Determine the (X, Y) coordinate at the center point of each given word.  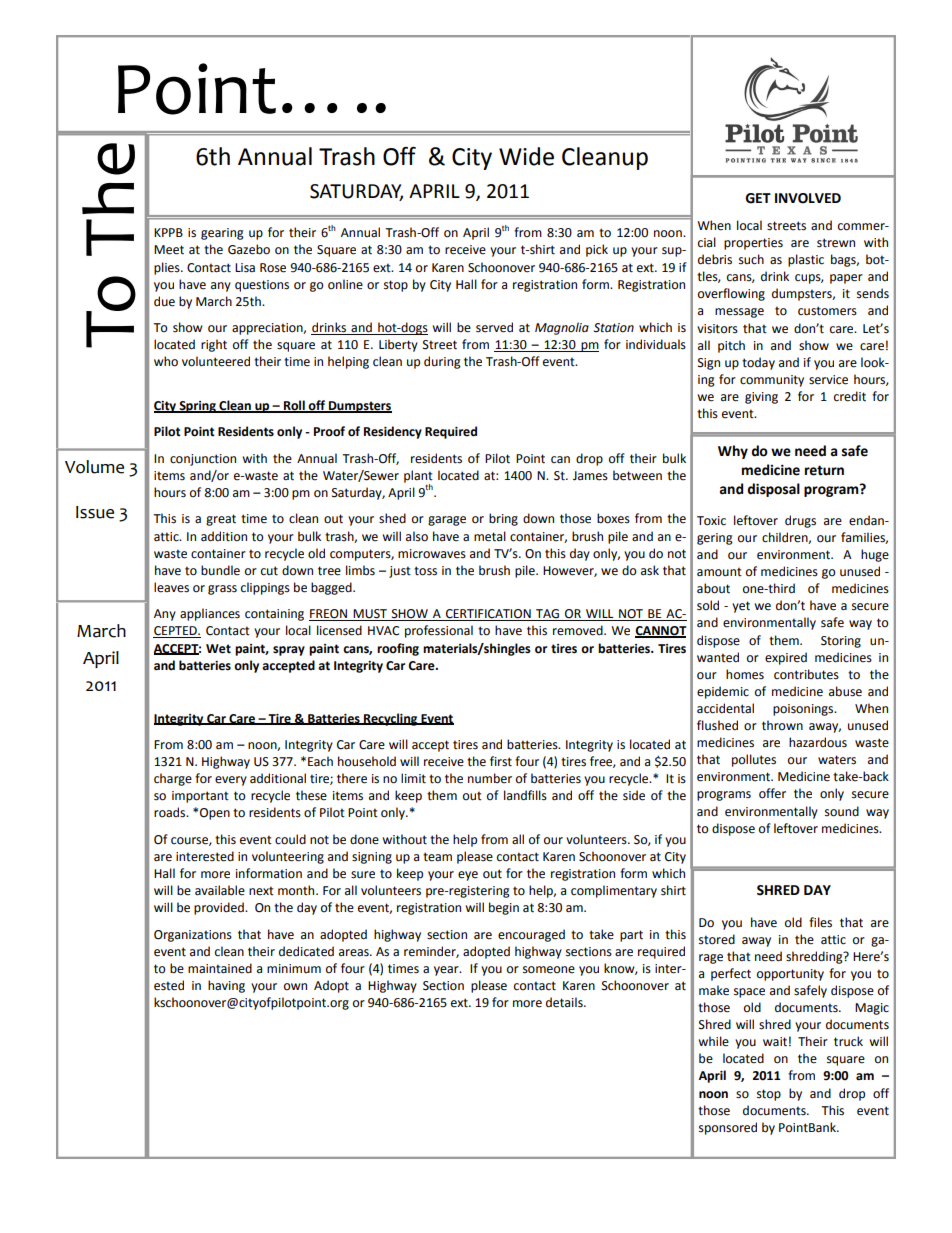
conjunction (203, 460)
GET (758, 198)
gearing (222, 234)
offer (772, 793)
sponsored (728, 1128)
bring (503, 519)
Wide (526, 156)
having (226, 986)
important (200, 797)
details (565, 1002)
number (490, 778)
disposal (773, 490)
